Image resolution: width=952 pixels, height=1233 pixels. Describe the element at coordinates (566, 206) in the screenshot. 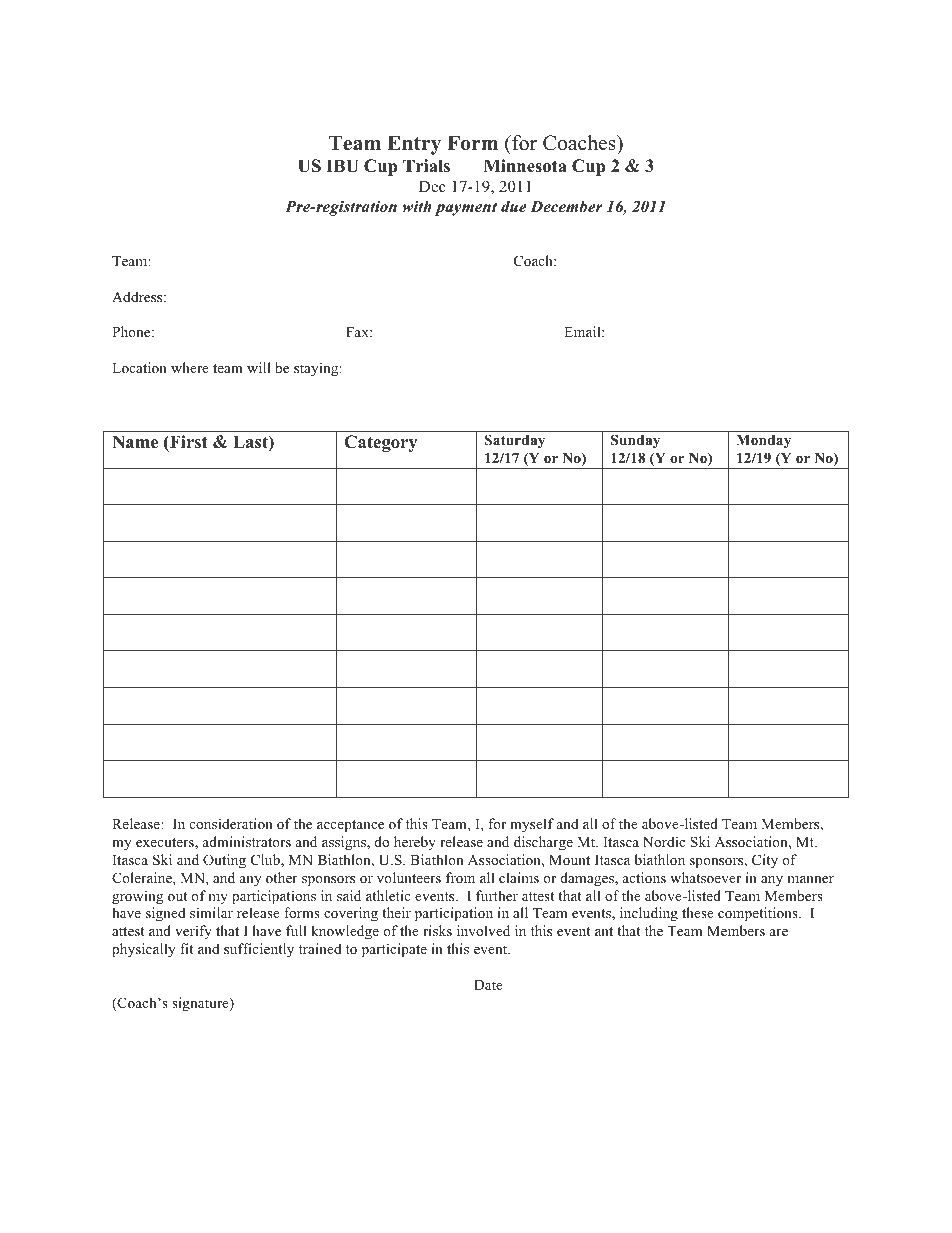

I see `December` at that location.
